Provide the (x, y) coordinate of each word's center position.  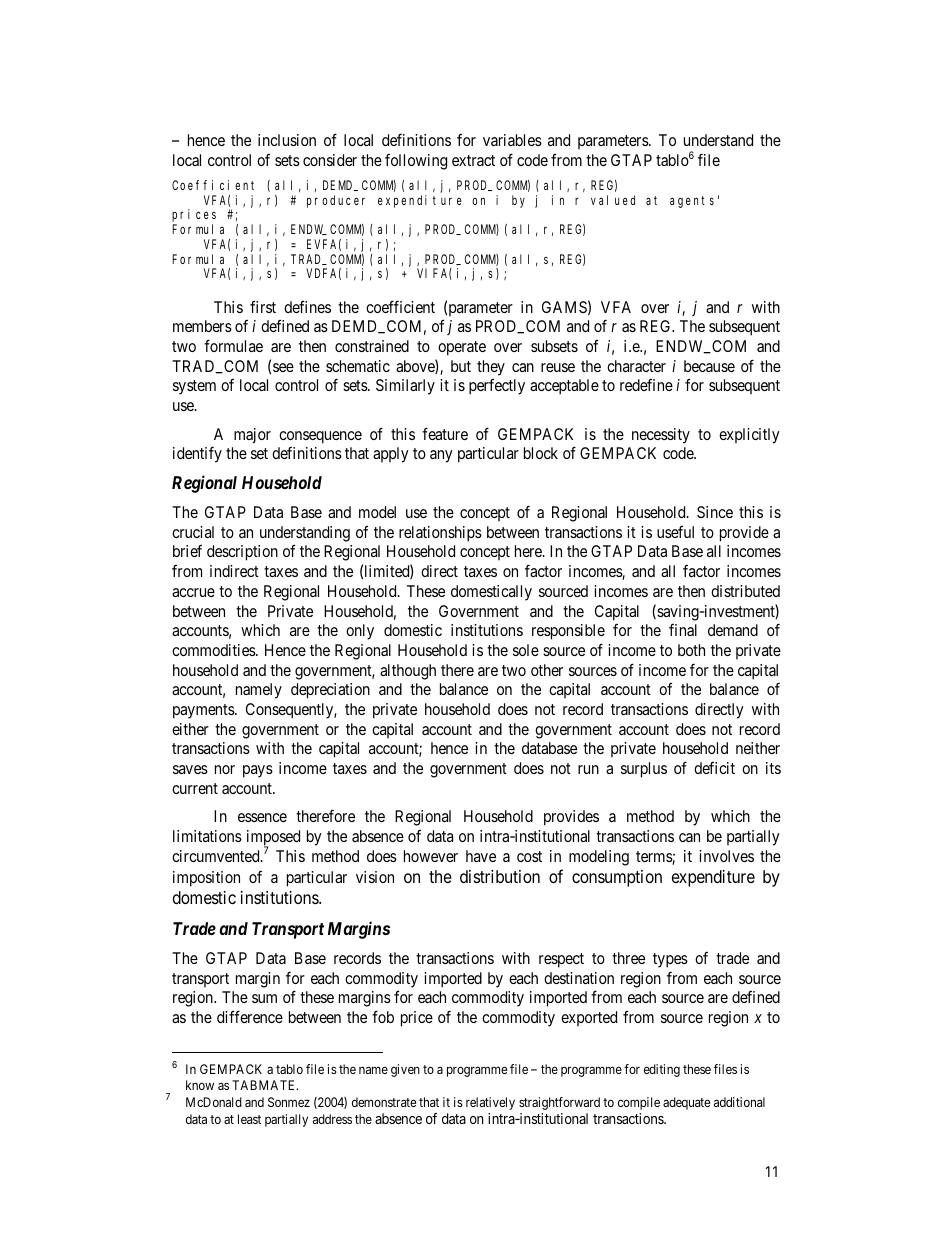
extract (473, 160)
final (683, 630)
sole (526, 650)
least (249, 1119)
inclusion (287, 140)
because (709, 366)
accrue (193, 592)
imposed (273, 839)
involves (726, 856)
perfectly (497, 387)
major (252, 436)
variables (512, 140)
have (481, 856)
